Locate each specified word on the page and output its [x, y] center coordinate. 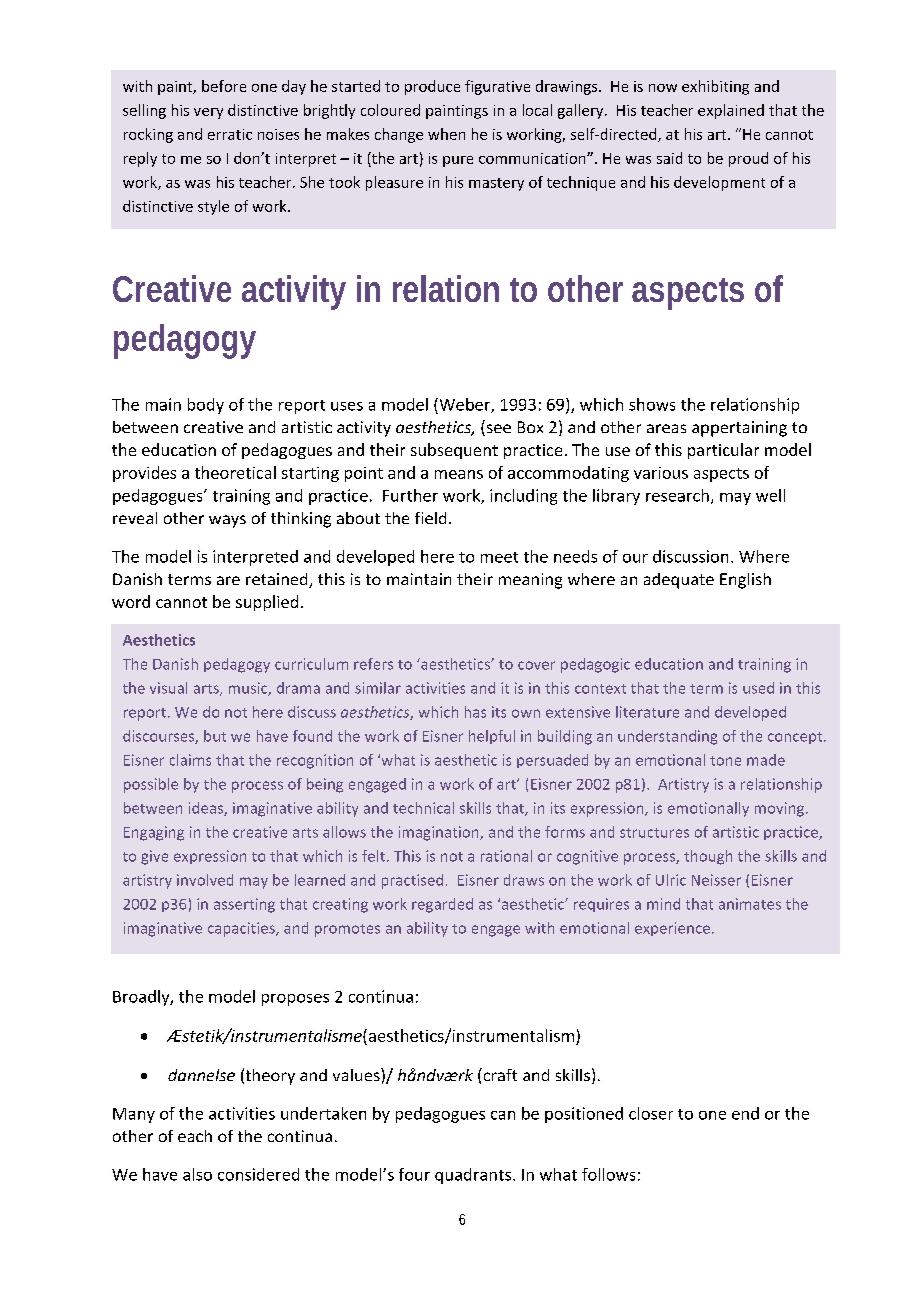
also [197, 1174]
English [745, 581]
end [745, 1113]
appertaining [739, 429]
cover [536, 665]
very [208, 113]
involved [205, 880]
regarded [442, 905]
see [497, 430]
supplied [267, 603]
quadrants [473, 1176]
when [446, 134]
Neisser [716, 880]
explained [731, 111]
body [206, 406]
